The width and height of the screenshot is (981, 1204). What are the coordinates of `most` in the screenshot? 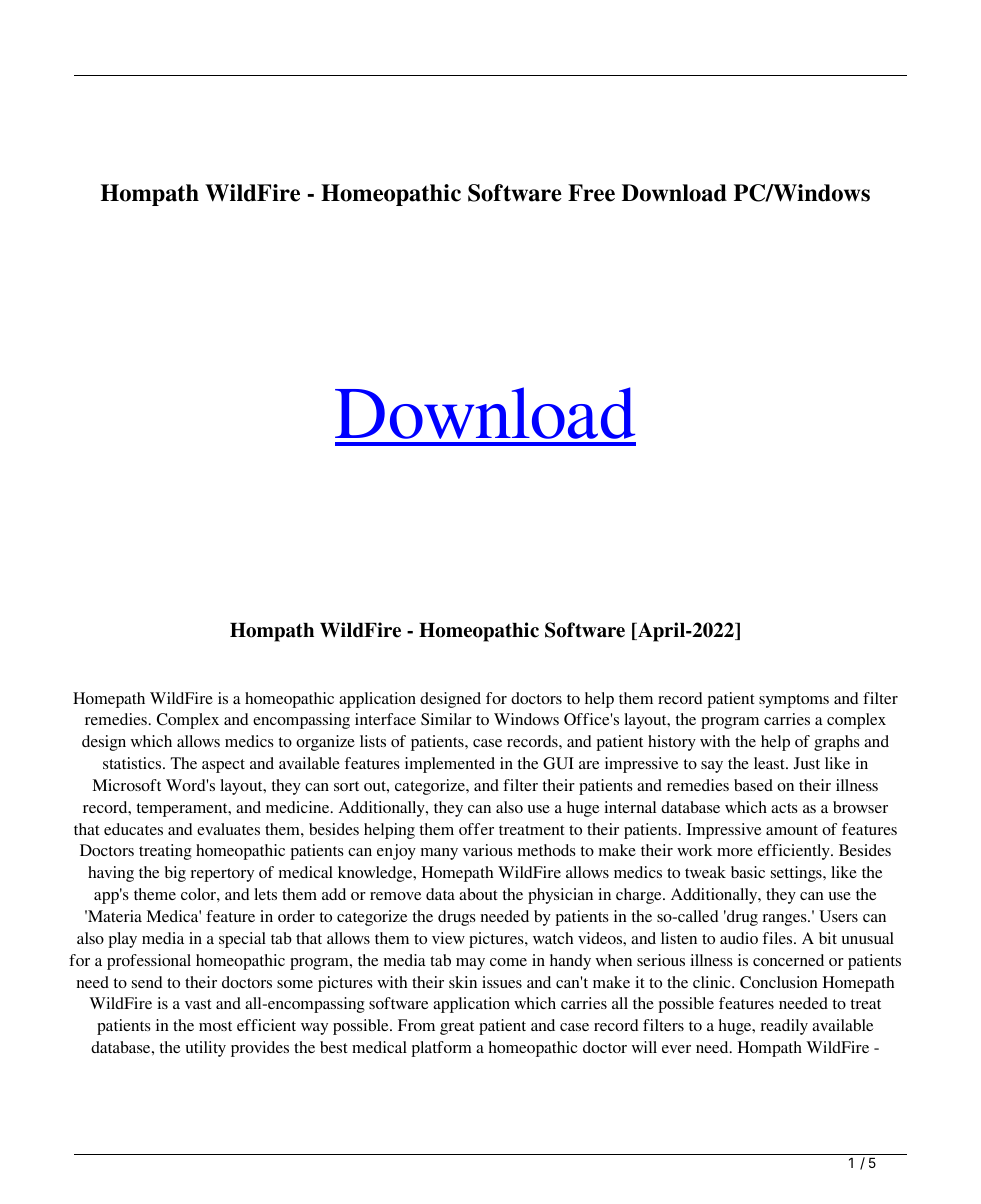 It's located at (215, 1026).
